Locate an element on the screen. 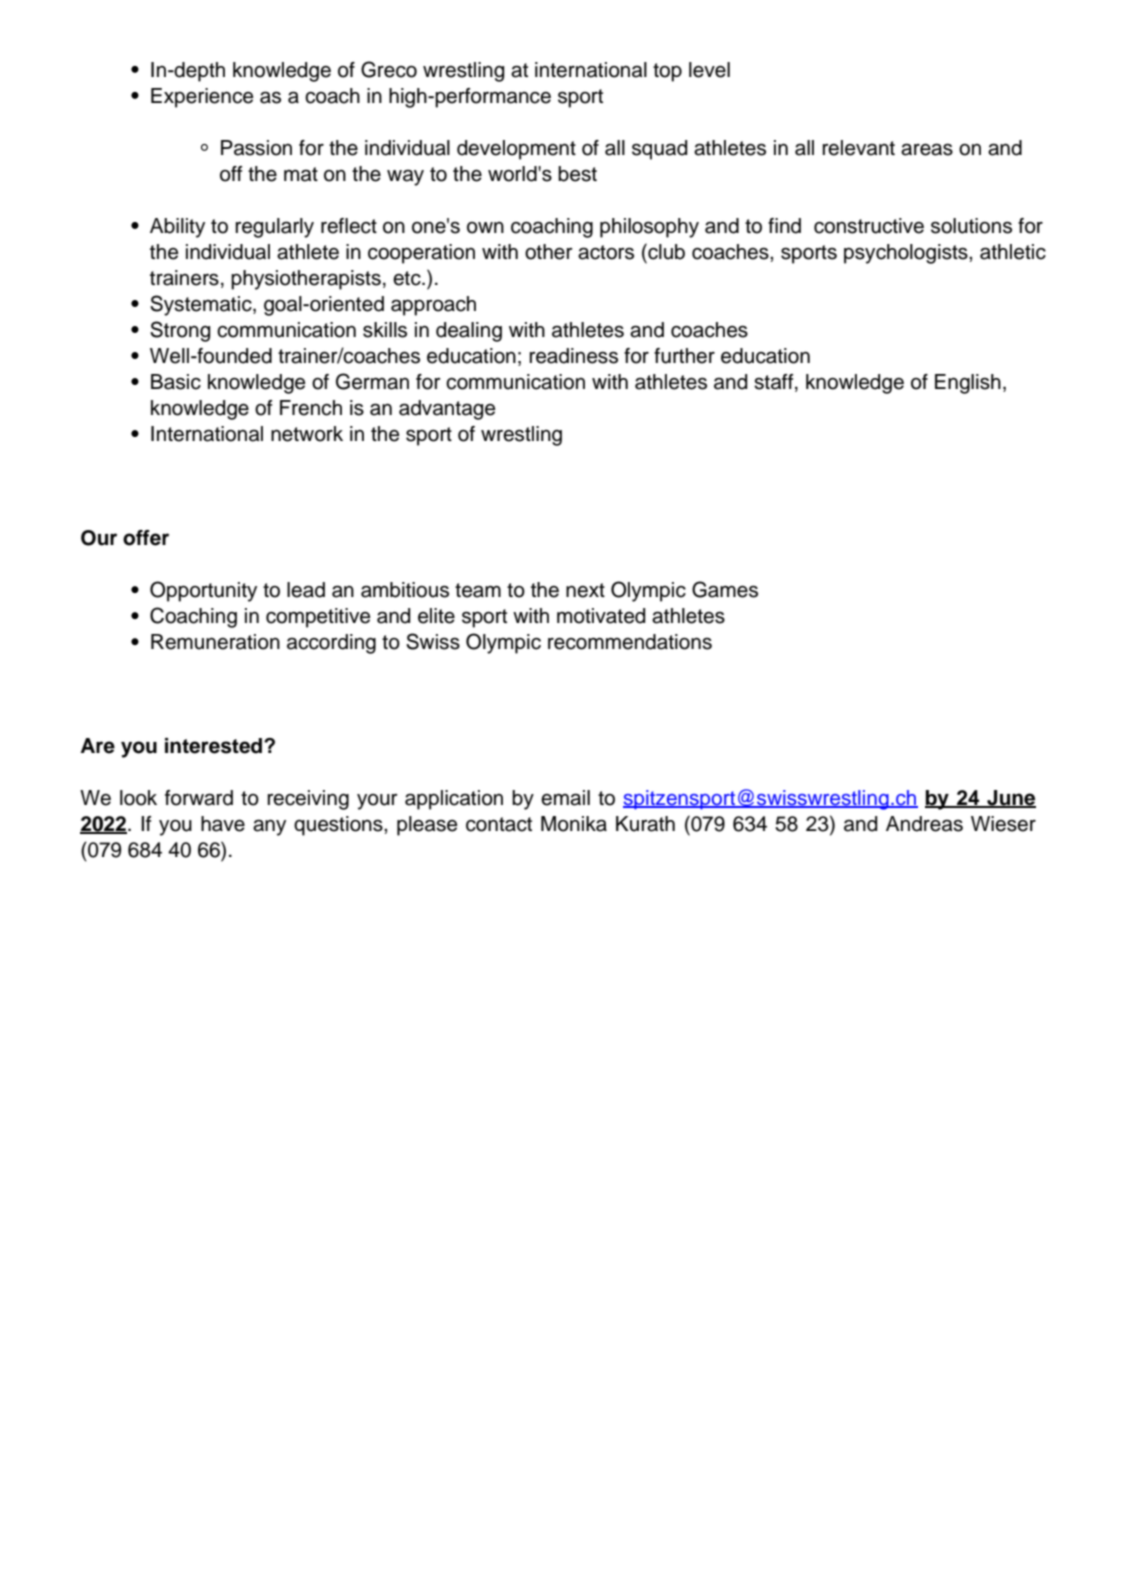  regularly is located at coordinates (274, 228).
